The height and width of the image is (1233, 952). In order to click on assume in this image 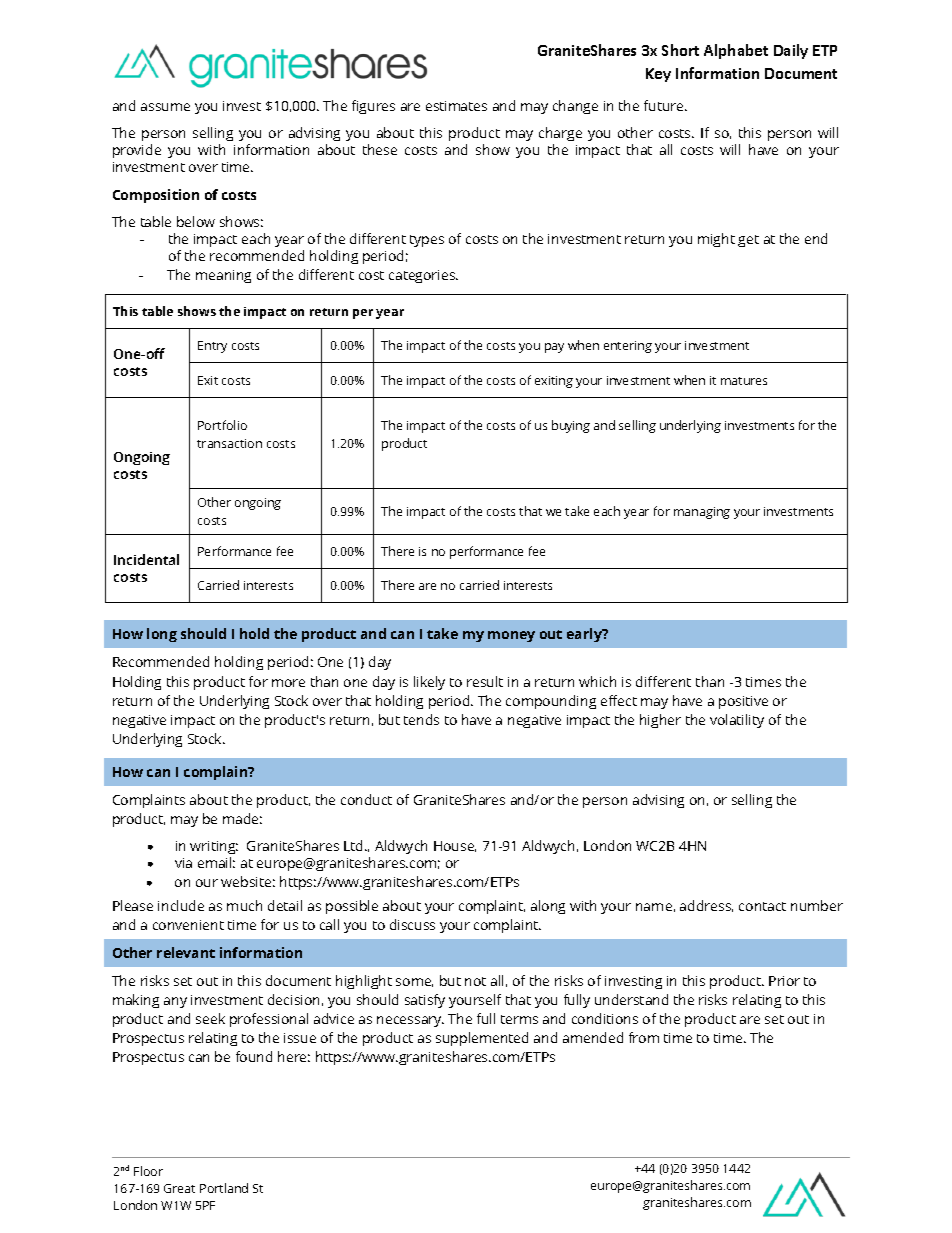, I will do `click(165, 107)`.
